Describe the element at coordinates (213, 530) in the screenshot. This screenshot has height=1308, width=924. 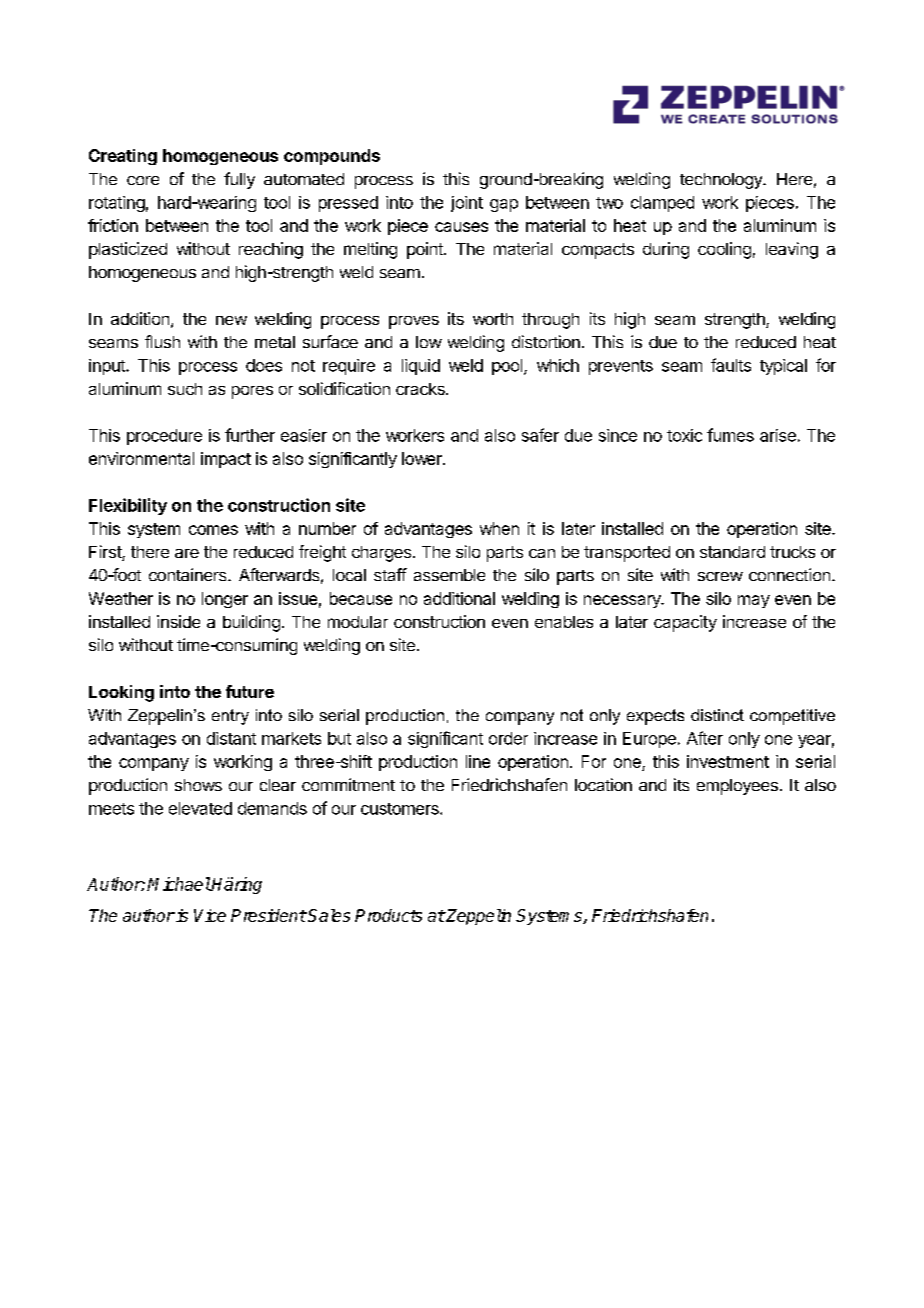
I see `comes` at that location.
